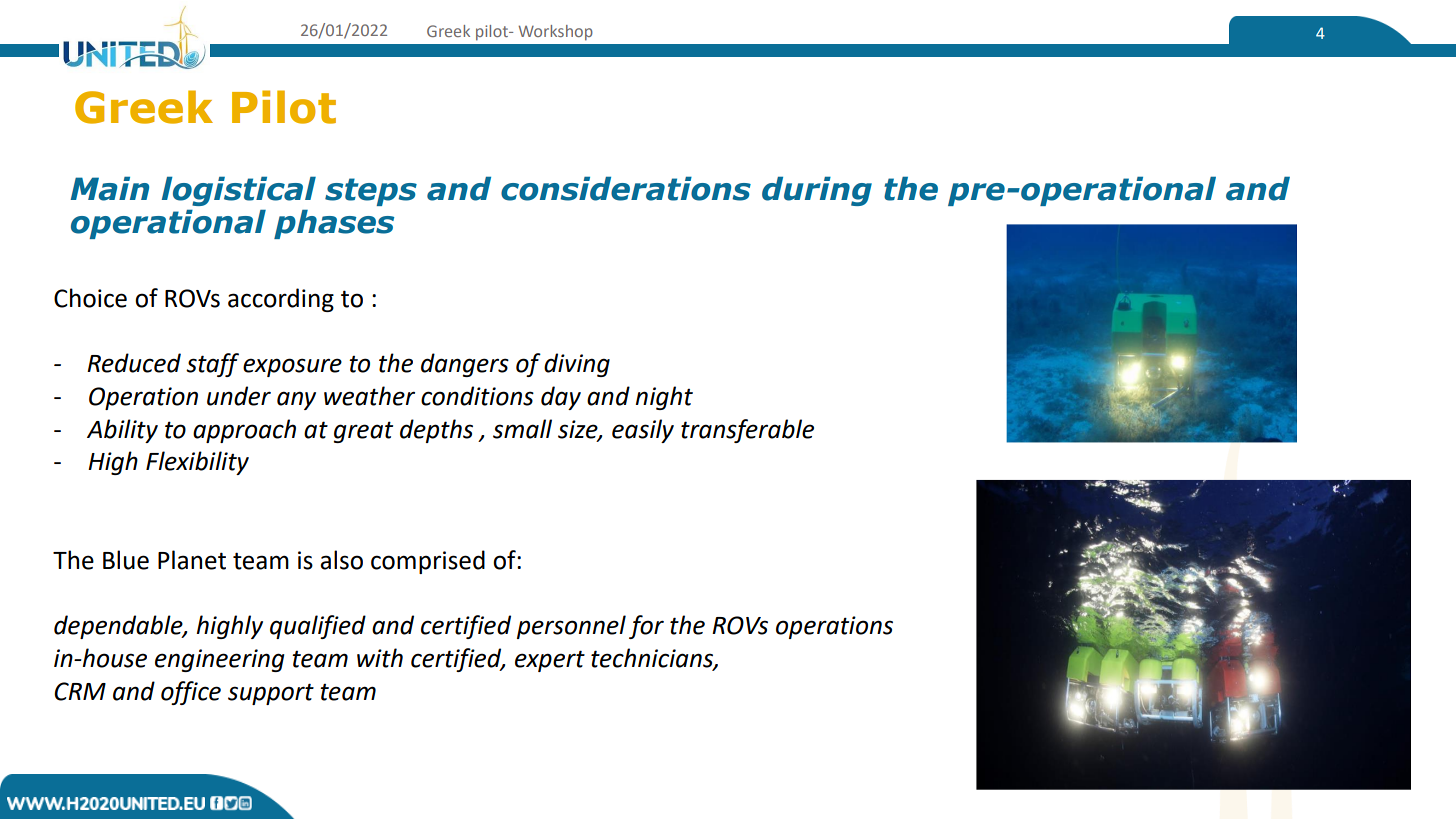 Image resolution: width=1456 pixels, height=819 pixels. Describe the element at coordinates (109, 188) in the screenshot. I see `Main` at that location.
